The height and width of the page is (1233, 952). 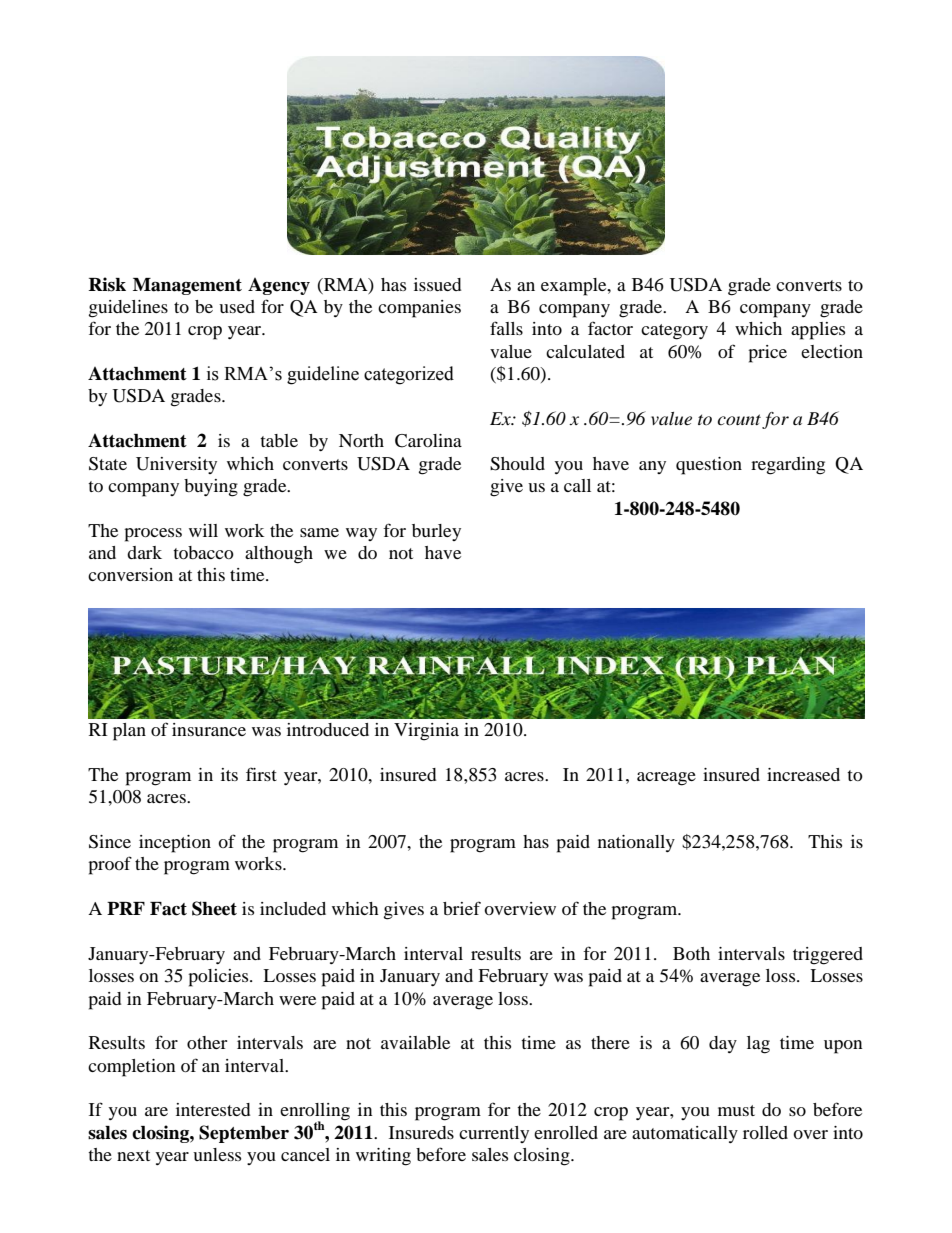 What do you see at coordinates (187, 286) in the page?
I see `Management` at bounding box center [187, 286].
